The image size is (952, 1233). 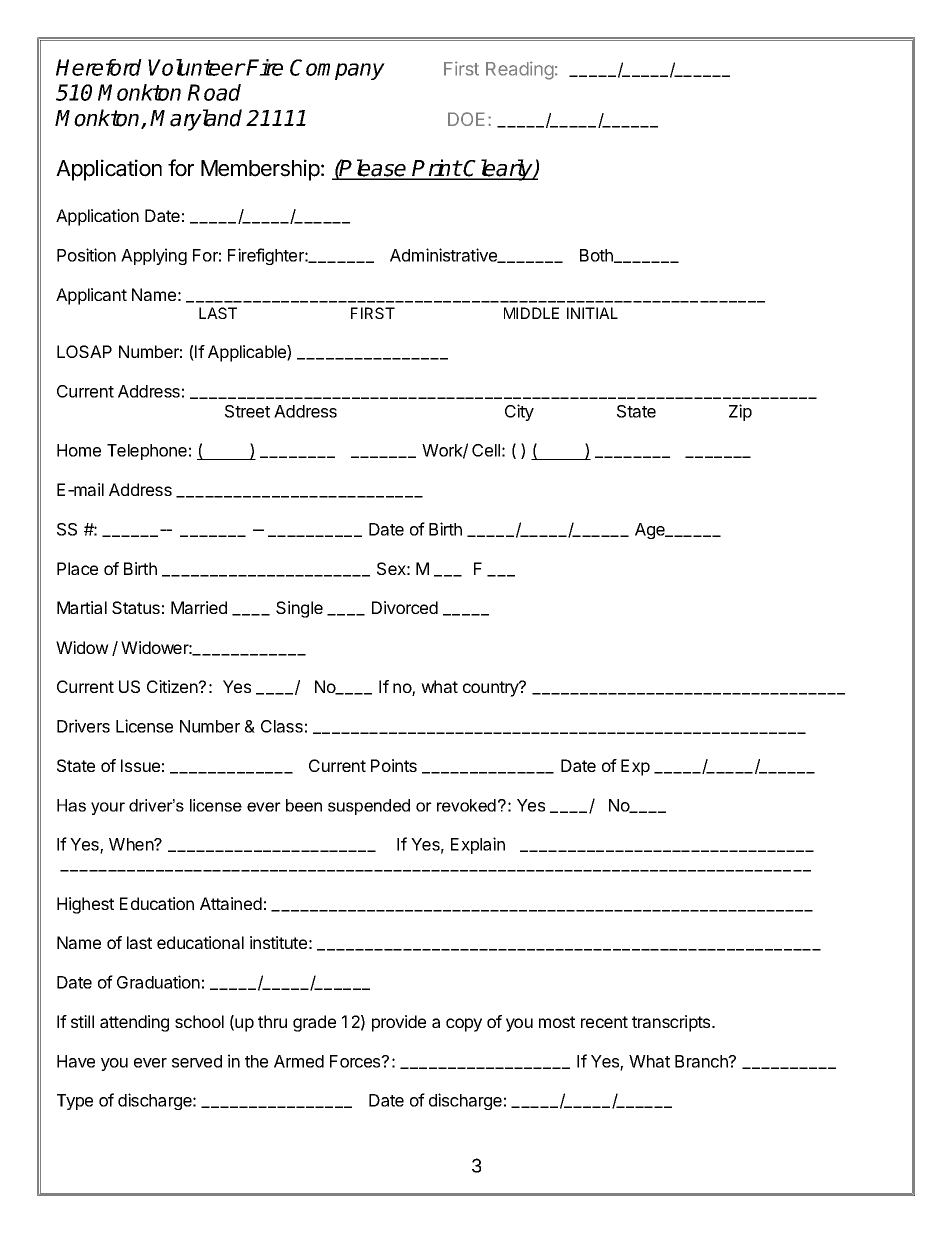 I want to click on served, so click(x=197, y=1061).
